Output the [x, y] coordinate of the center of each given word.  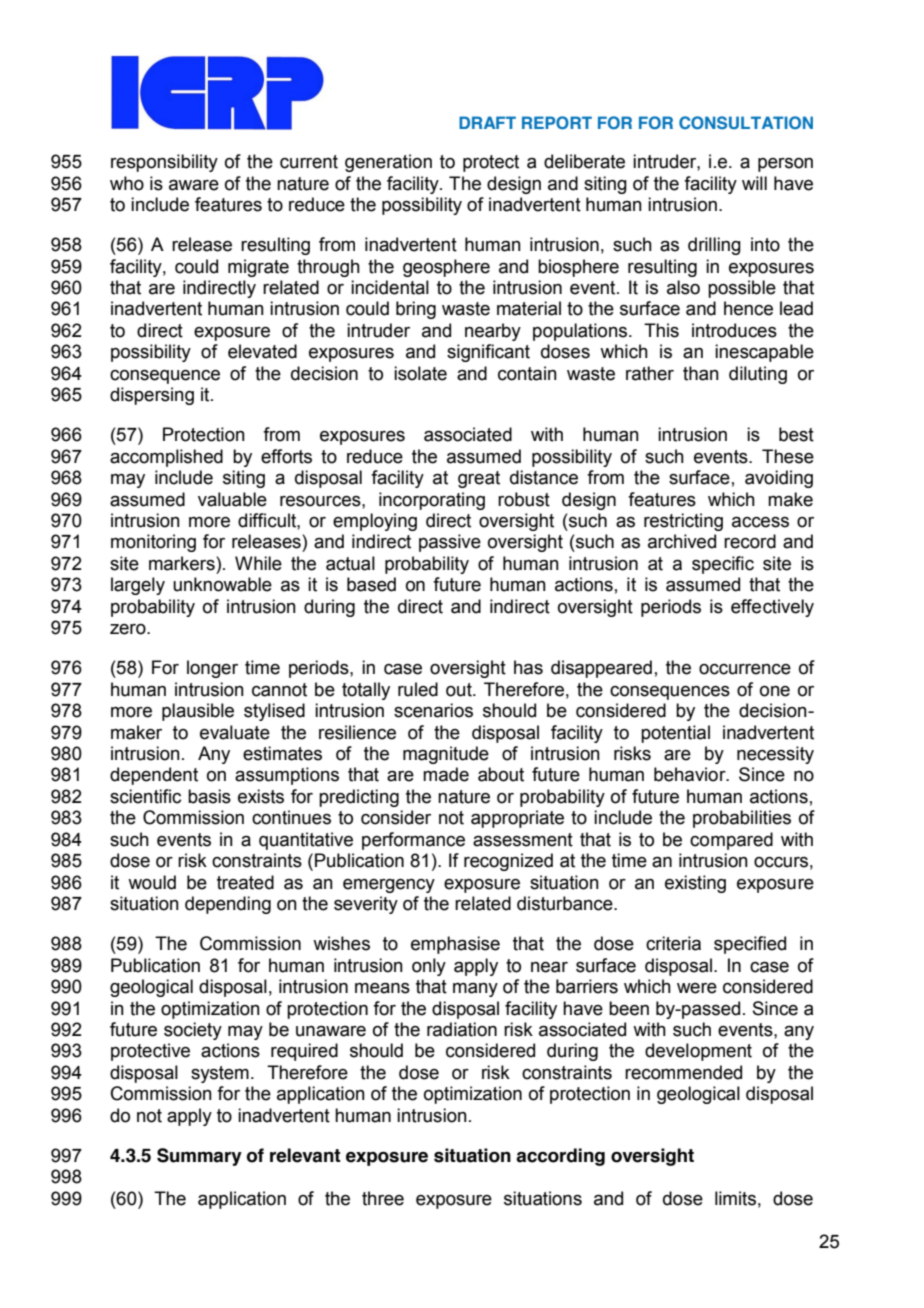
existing [695, 884]
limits [735, 1198]
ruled [418, 689]
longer [212, 669]
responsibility [164, 163]
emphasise [455, 945]
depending [228, 905]
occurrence [745, 669]
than [701, 373]
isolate [420, 373]
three [383, 1198]
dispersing [152, 396]
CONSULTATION [746, 122]
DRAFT [487, 122]
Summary [199, 1157]
